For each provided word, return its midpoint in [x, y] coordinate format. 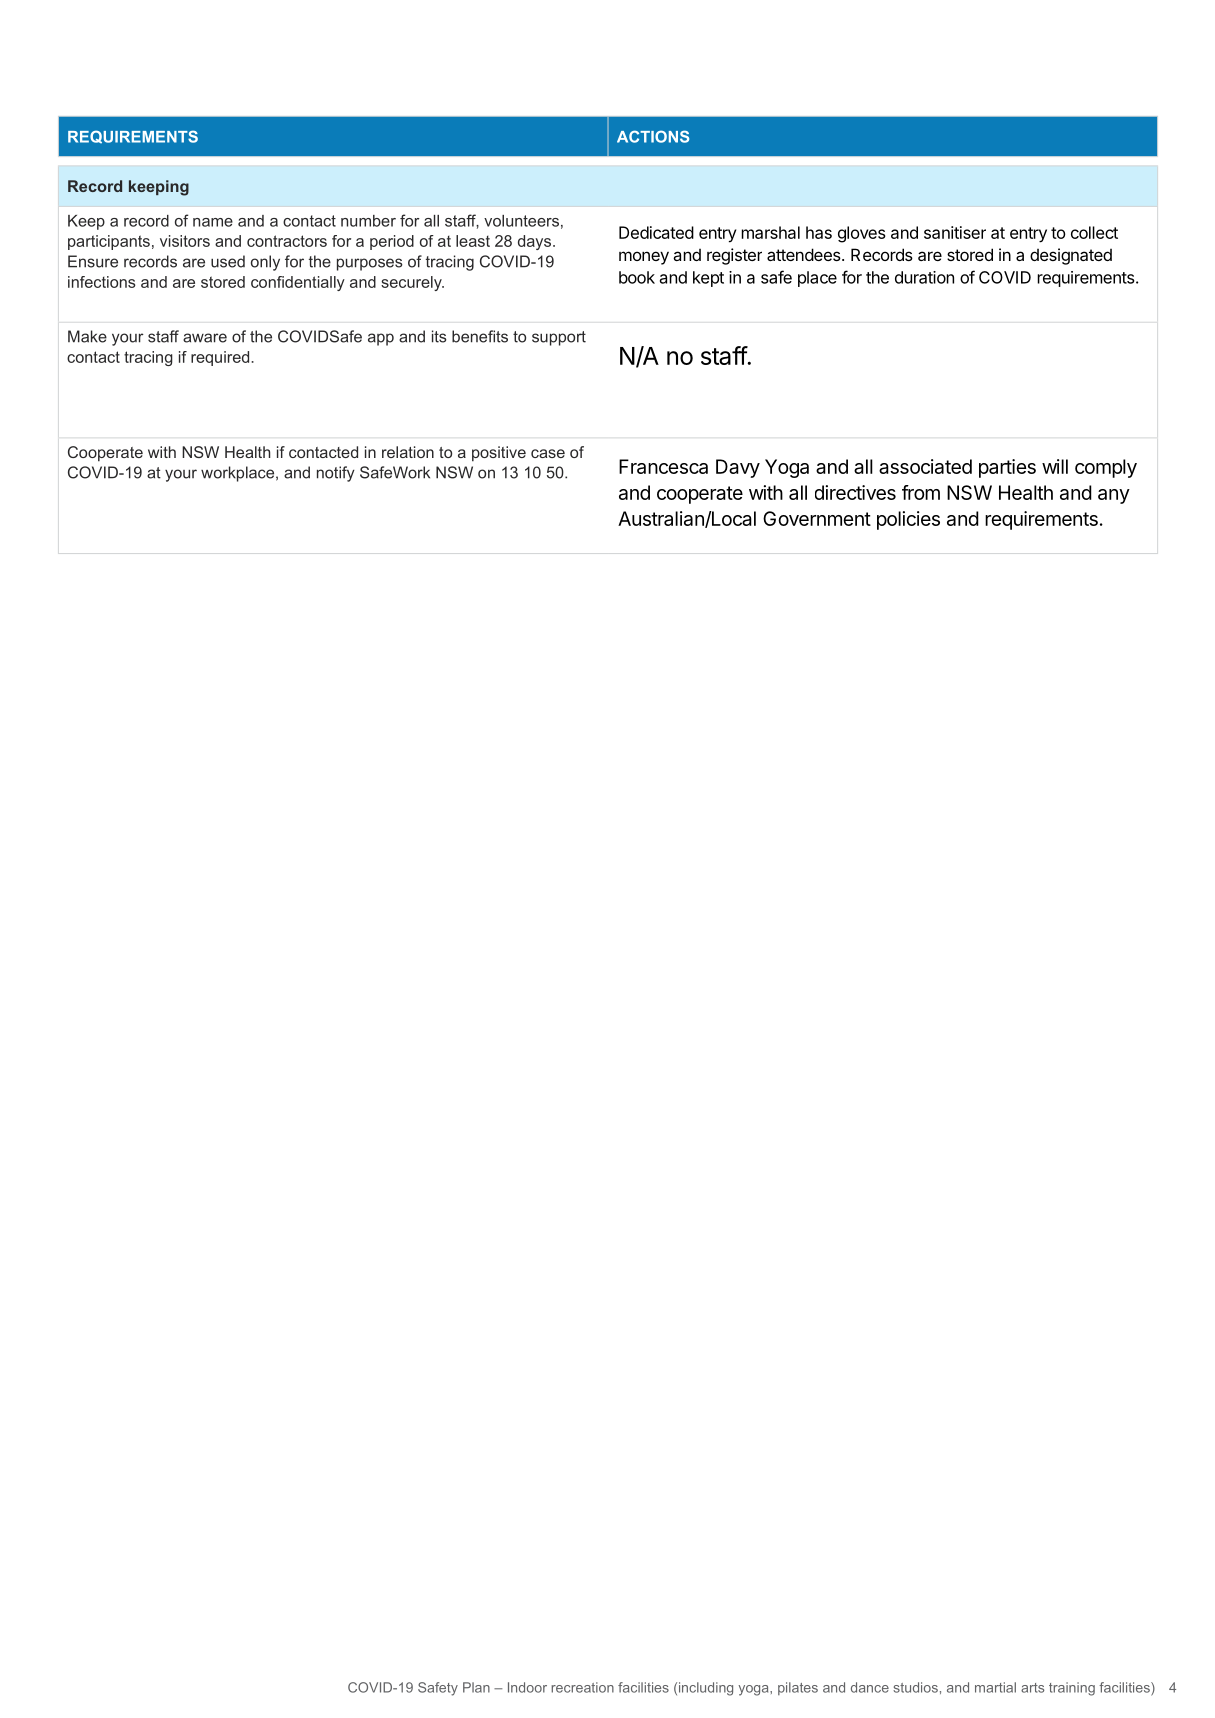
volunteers [521, 221]
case [548, 453]
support [559, 338]
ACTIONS [653, 136]
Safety [438, 1689]
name [213, 222]
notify [336, 474]
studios [915, 1687]
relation [408, 452]
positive [499, 454]
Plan [476, 1687]
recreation [582, 1687]
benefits [480, 336]
